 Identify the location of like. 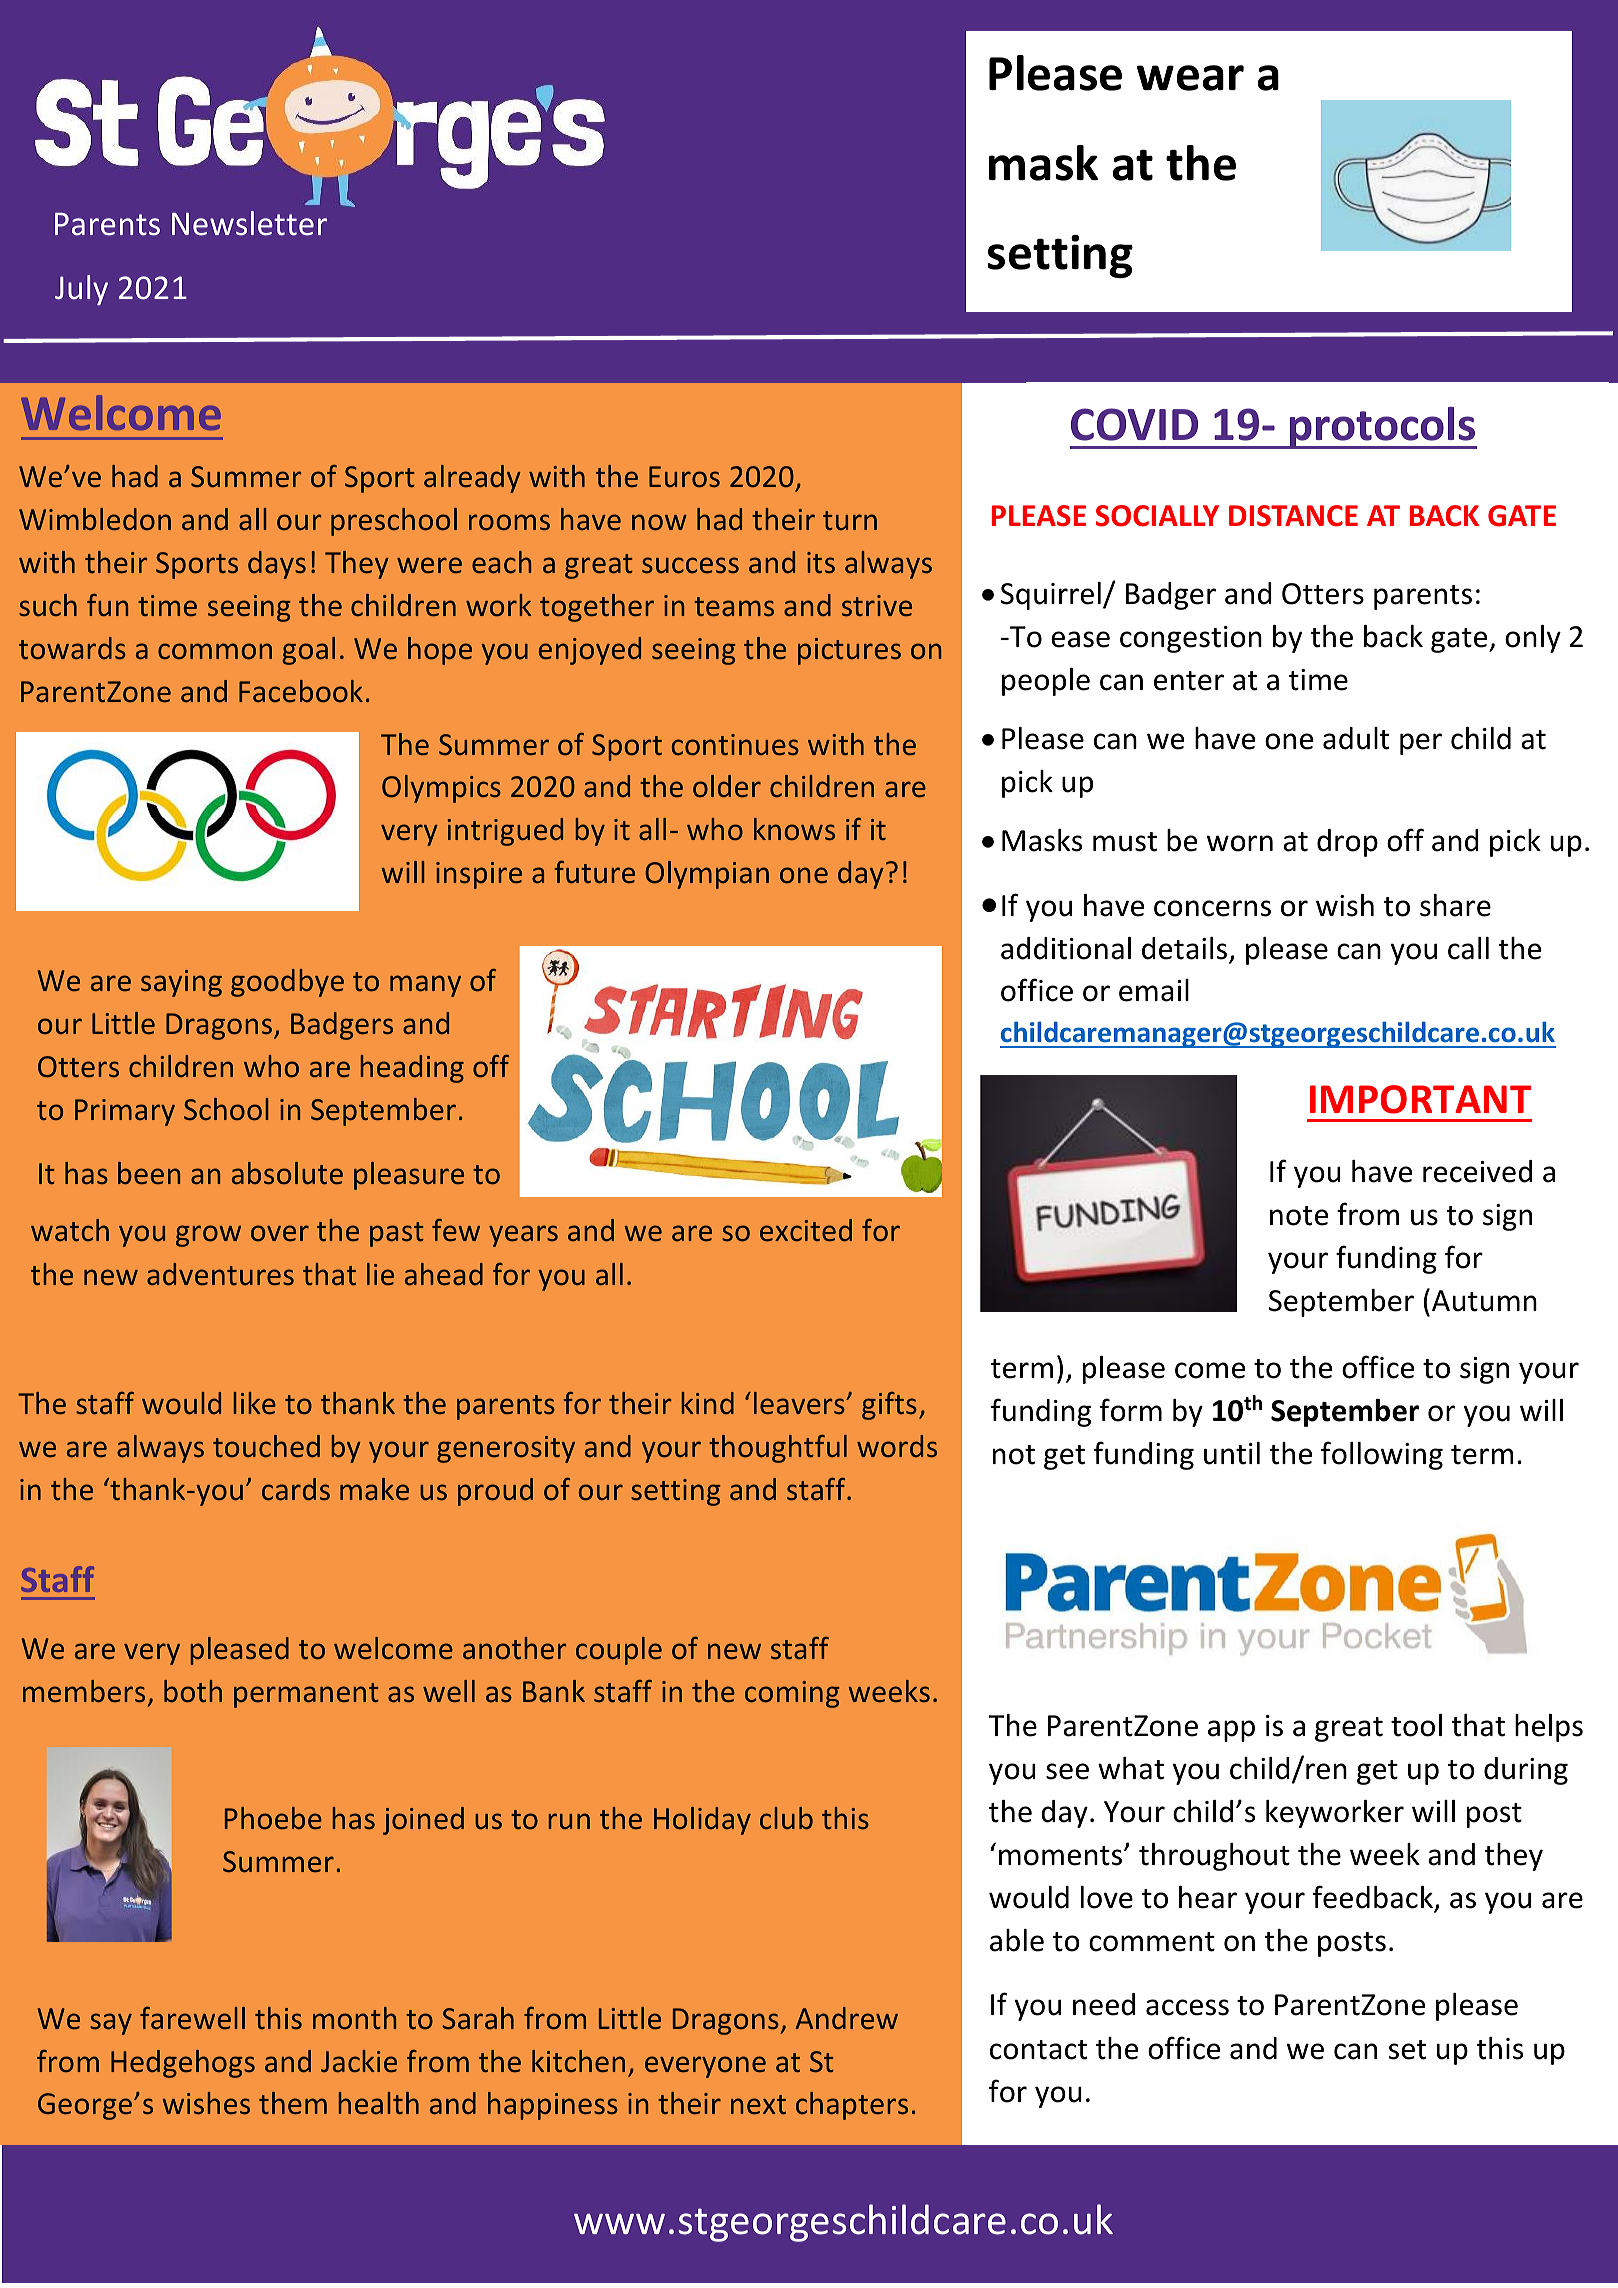
(254, 1403).
